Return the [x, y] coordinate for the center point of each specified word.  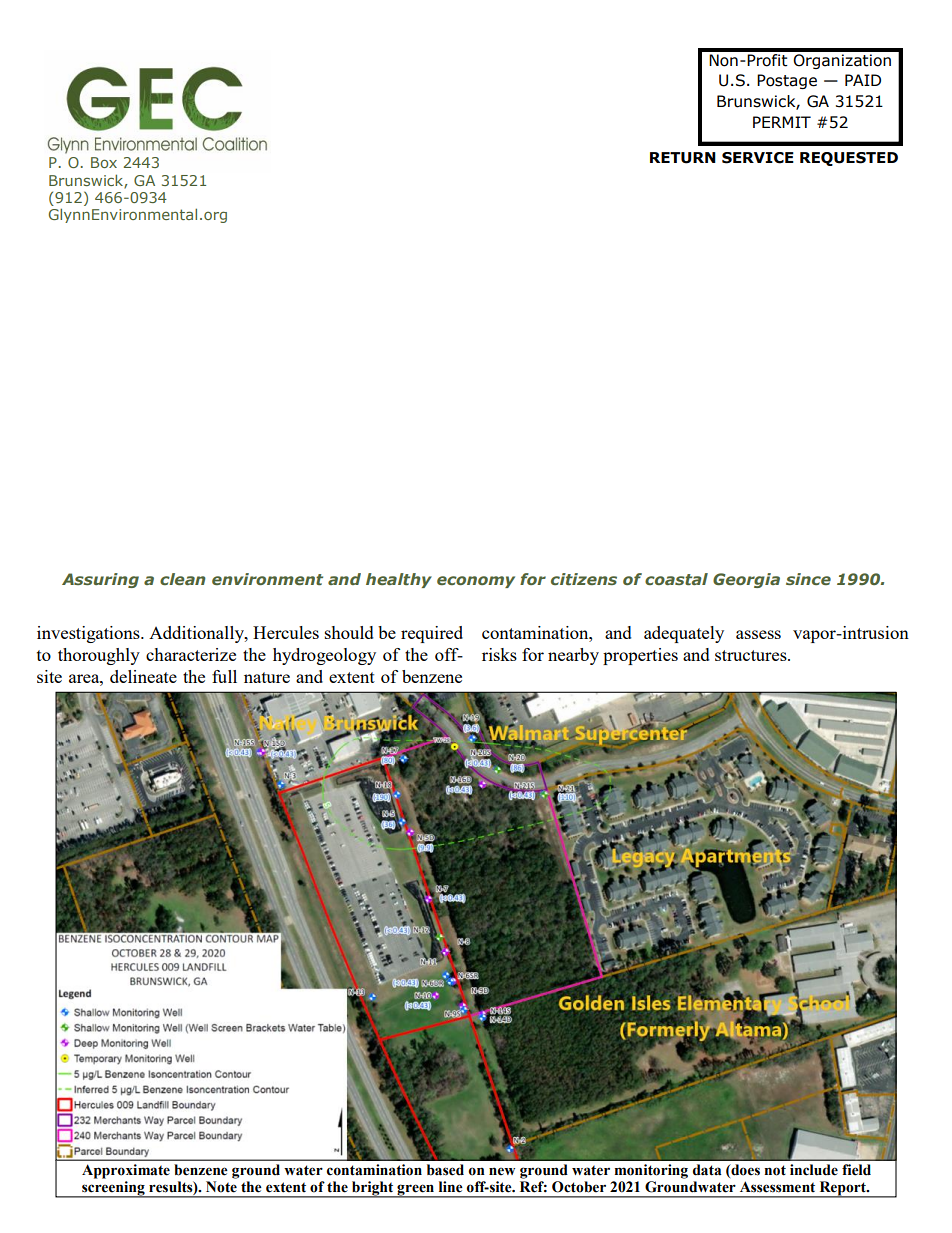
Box [104, 162]
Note [221, 1187]
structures [752, 655]
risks [499, 654]
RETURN [683, 158]
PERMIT [782, 122]
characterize [191, 654]
